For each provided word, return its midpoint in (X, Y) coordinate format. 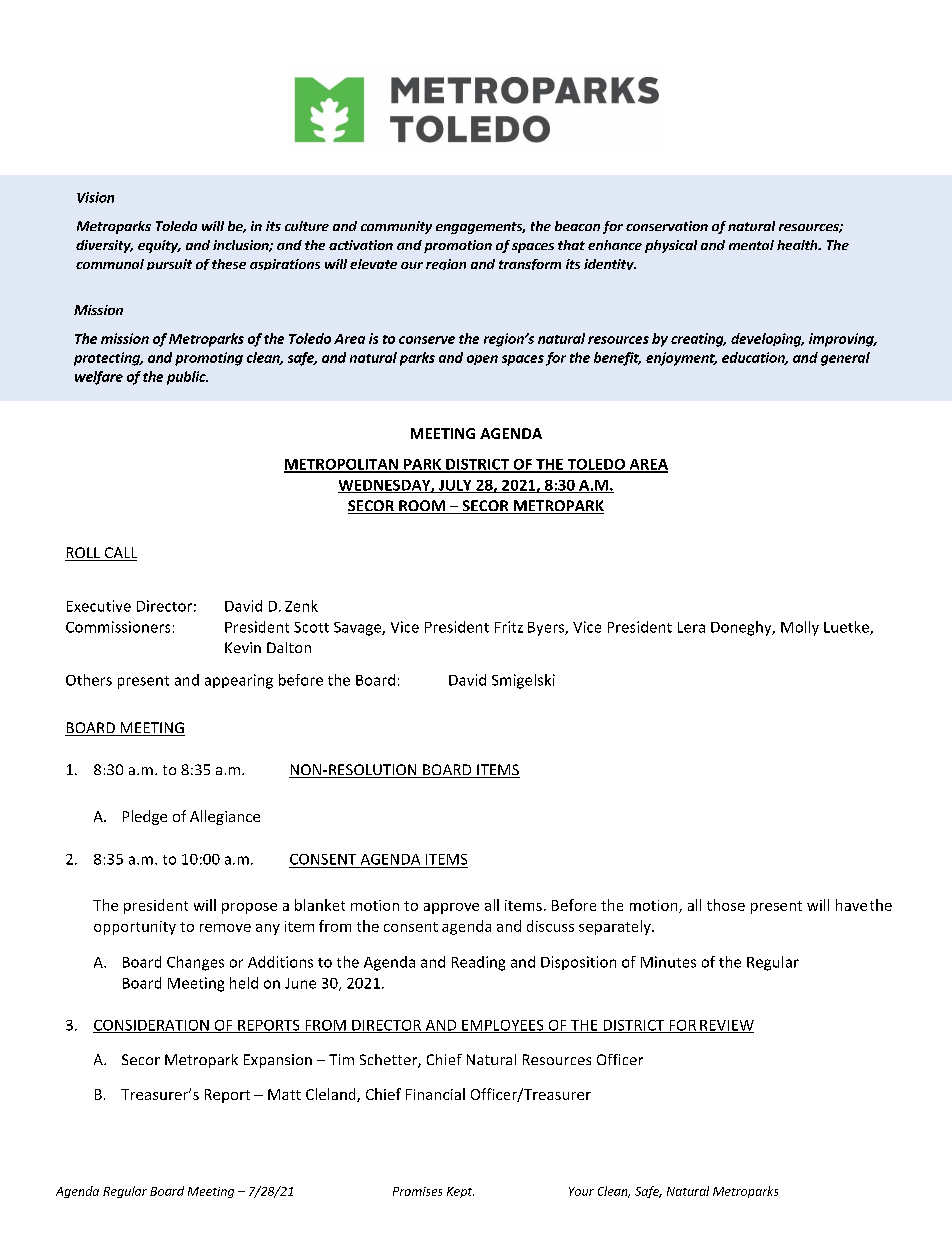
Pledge (145, 817)
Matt (284, 1094)
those (726, 905)
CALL (119, 554)
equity (159, 246)
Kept (460, 1192)
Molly (800, 628)
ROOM (422, 507)
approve (451, 908)
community (396, 227)
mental (751, 245)
